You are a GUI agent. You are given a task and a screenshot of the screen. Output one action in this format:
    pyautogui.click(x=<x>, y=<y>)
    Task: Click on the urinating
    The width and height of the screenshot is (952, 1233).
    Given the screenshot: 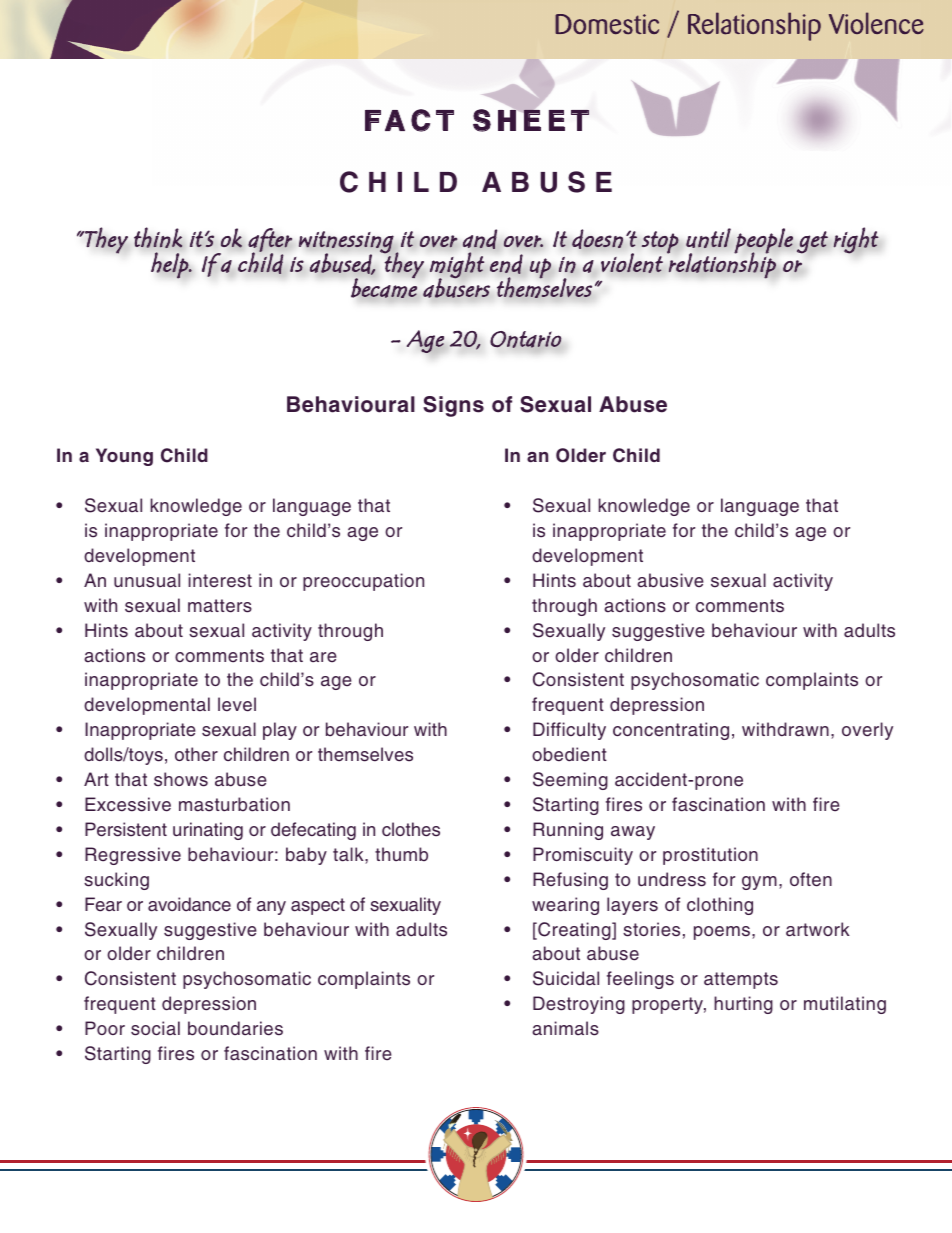 What is the action you would take?
    pyautogui.click(x=208, y=831)
